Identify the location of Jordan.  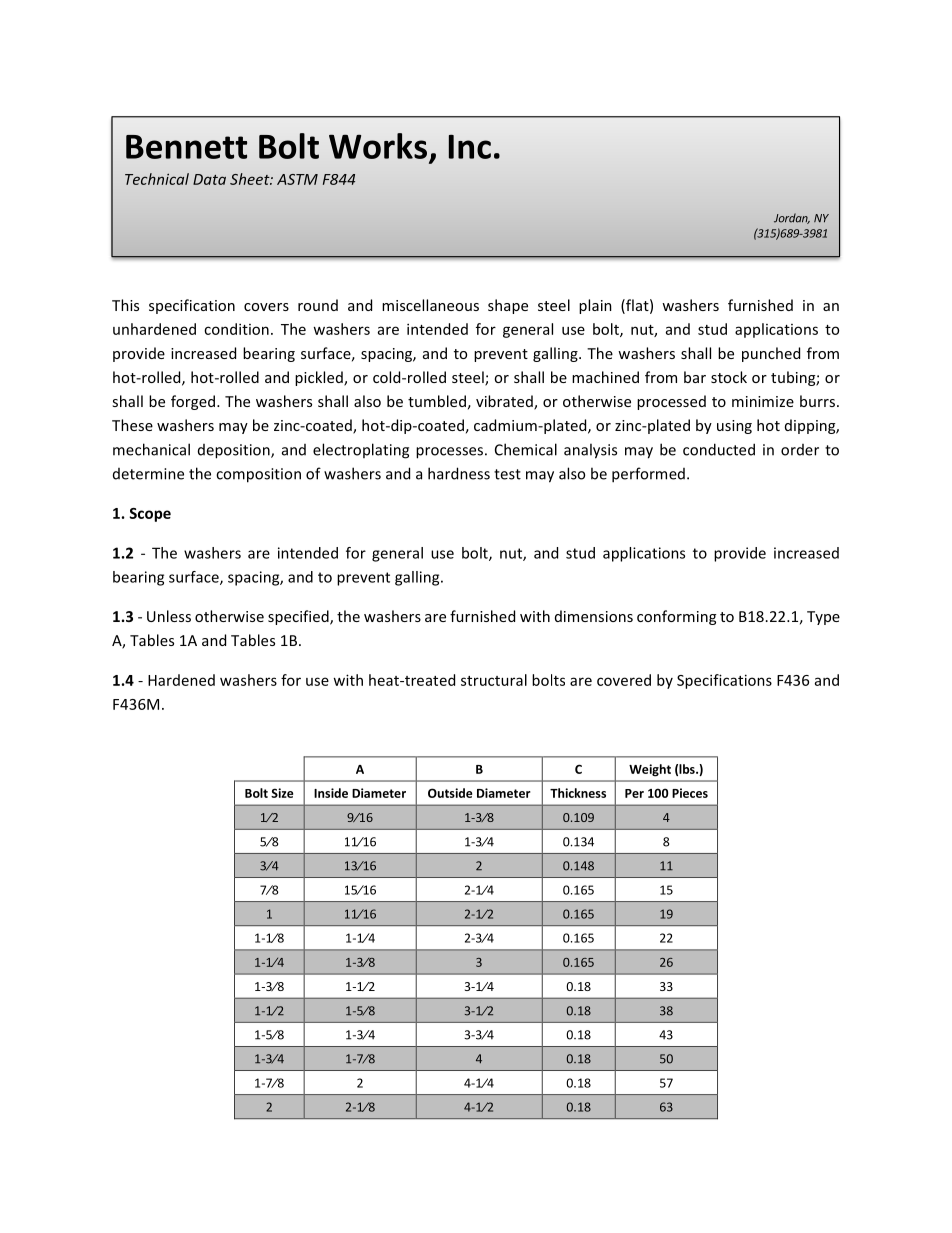
(792, 218).
